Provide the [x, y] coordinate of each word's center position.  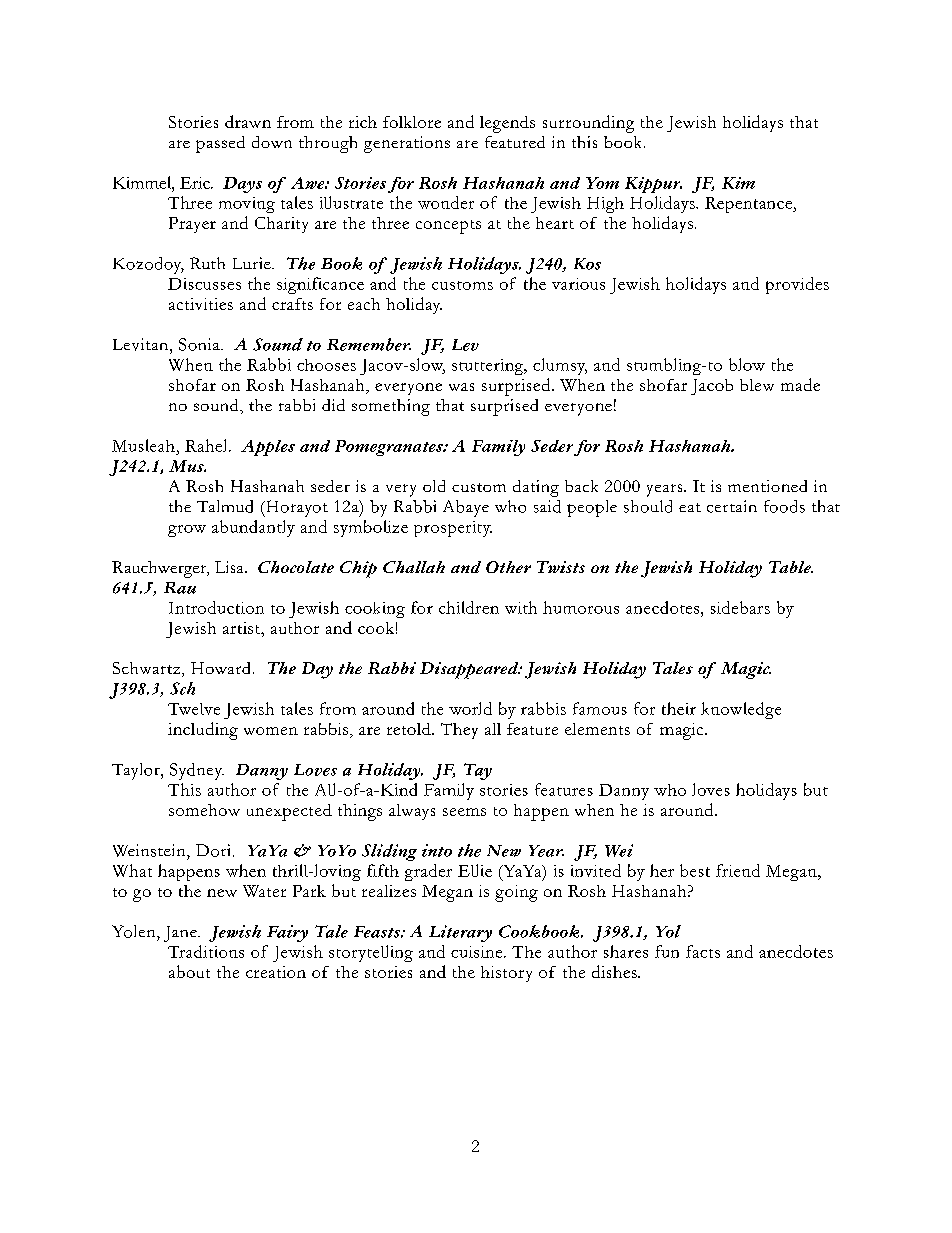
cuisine [478, 952]
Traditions [206, 951]
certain [732, 506]
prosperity [453, 529]
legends [507, 124]
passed [220, 144]
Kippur [653, 185]
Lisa [230, 567]
